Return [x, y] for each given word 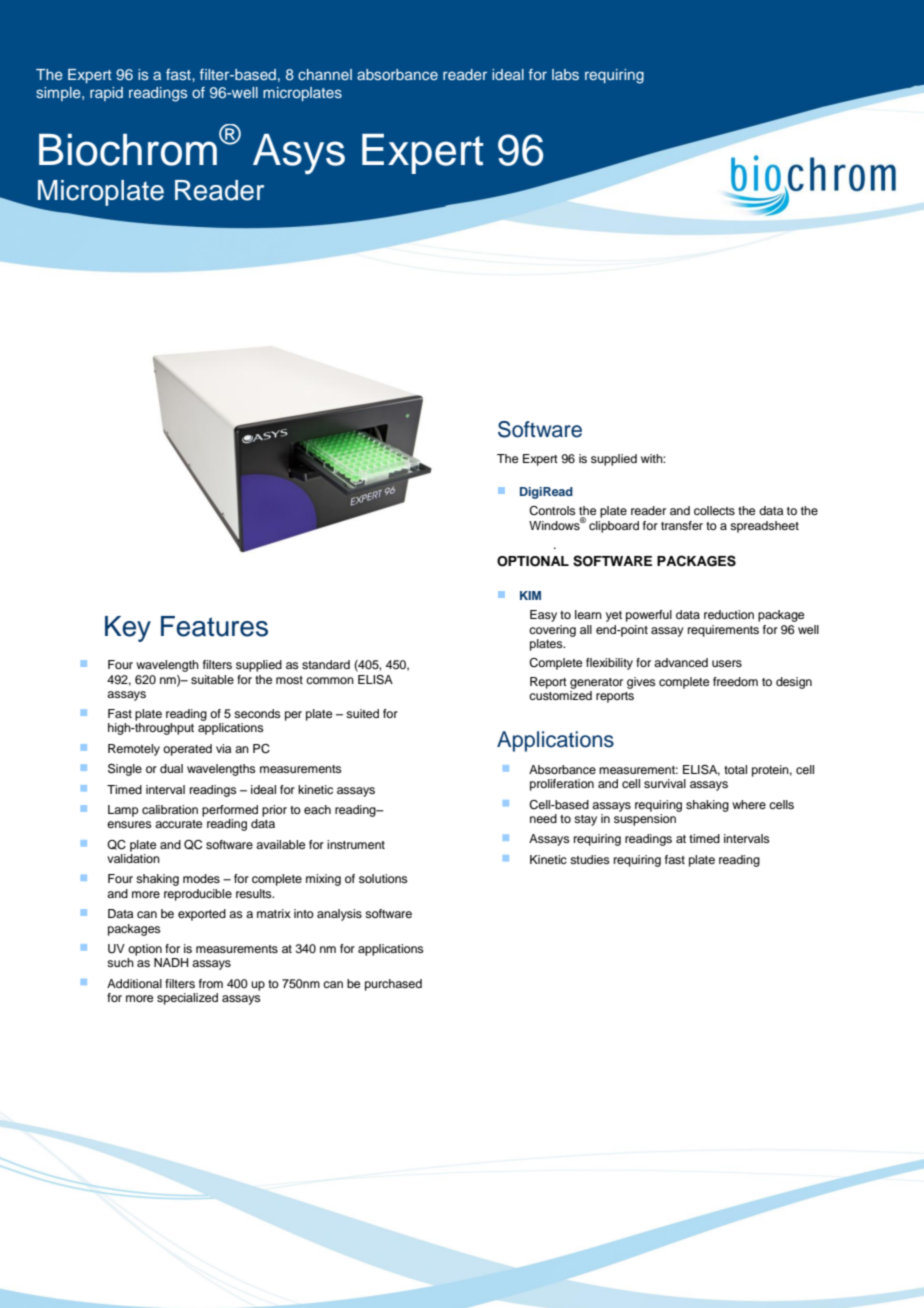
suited [362, 713]
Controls [552, 511]
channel [325, 74]
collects [714, 510]
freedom [735, 681]
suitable [212, 679]
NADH [171, 962]
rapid [106, 94]
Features [214, 626]
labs [565, 74]
